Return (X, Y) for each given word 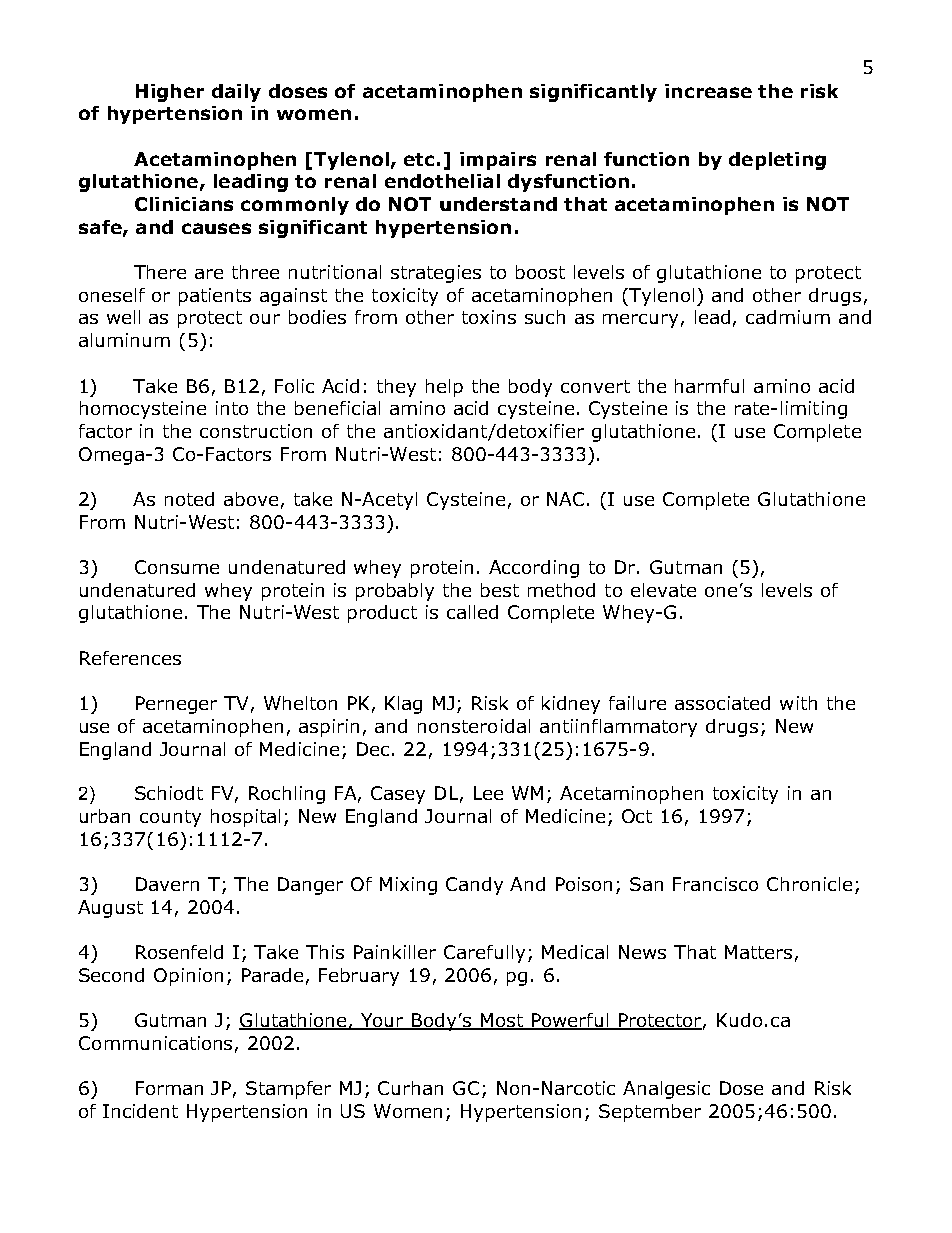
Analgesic (666, 1090)
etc (419, 159)
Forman (169, 1088)
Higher (170, 93)
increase (708, 91)
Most (501, 1021)
